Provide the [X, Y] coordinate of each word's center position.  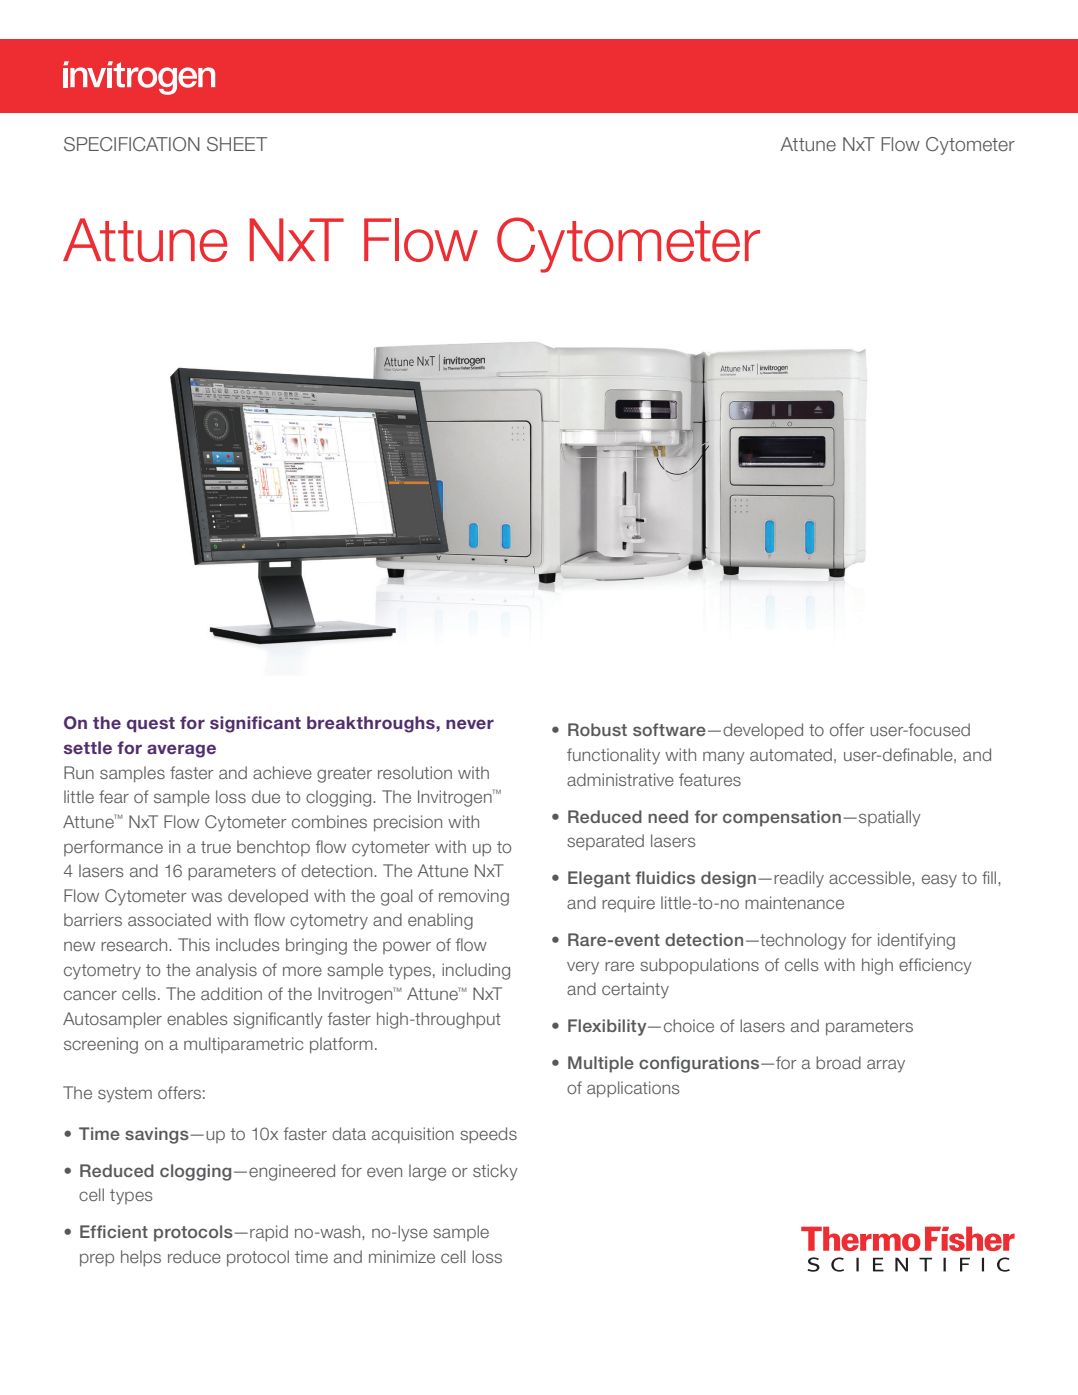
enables [197, 1018]
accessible [871, 877]
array [886, 1066]
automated [791, 754]
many [724, 758]
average [181, 751]
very [583, 968]
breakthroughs [372, 724]
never [470, 724]
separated [605, 842]
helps [141, 1258]
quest [151, 724]
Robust [597, 729]
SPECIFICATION [132, 144]
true [216, 847]
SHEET [237, 144]
